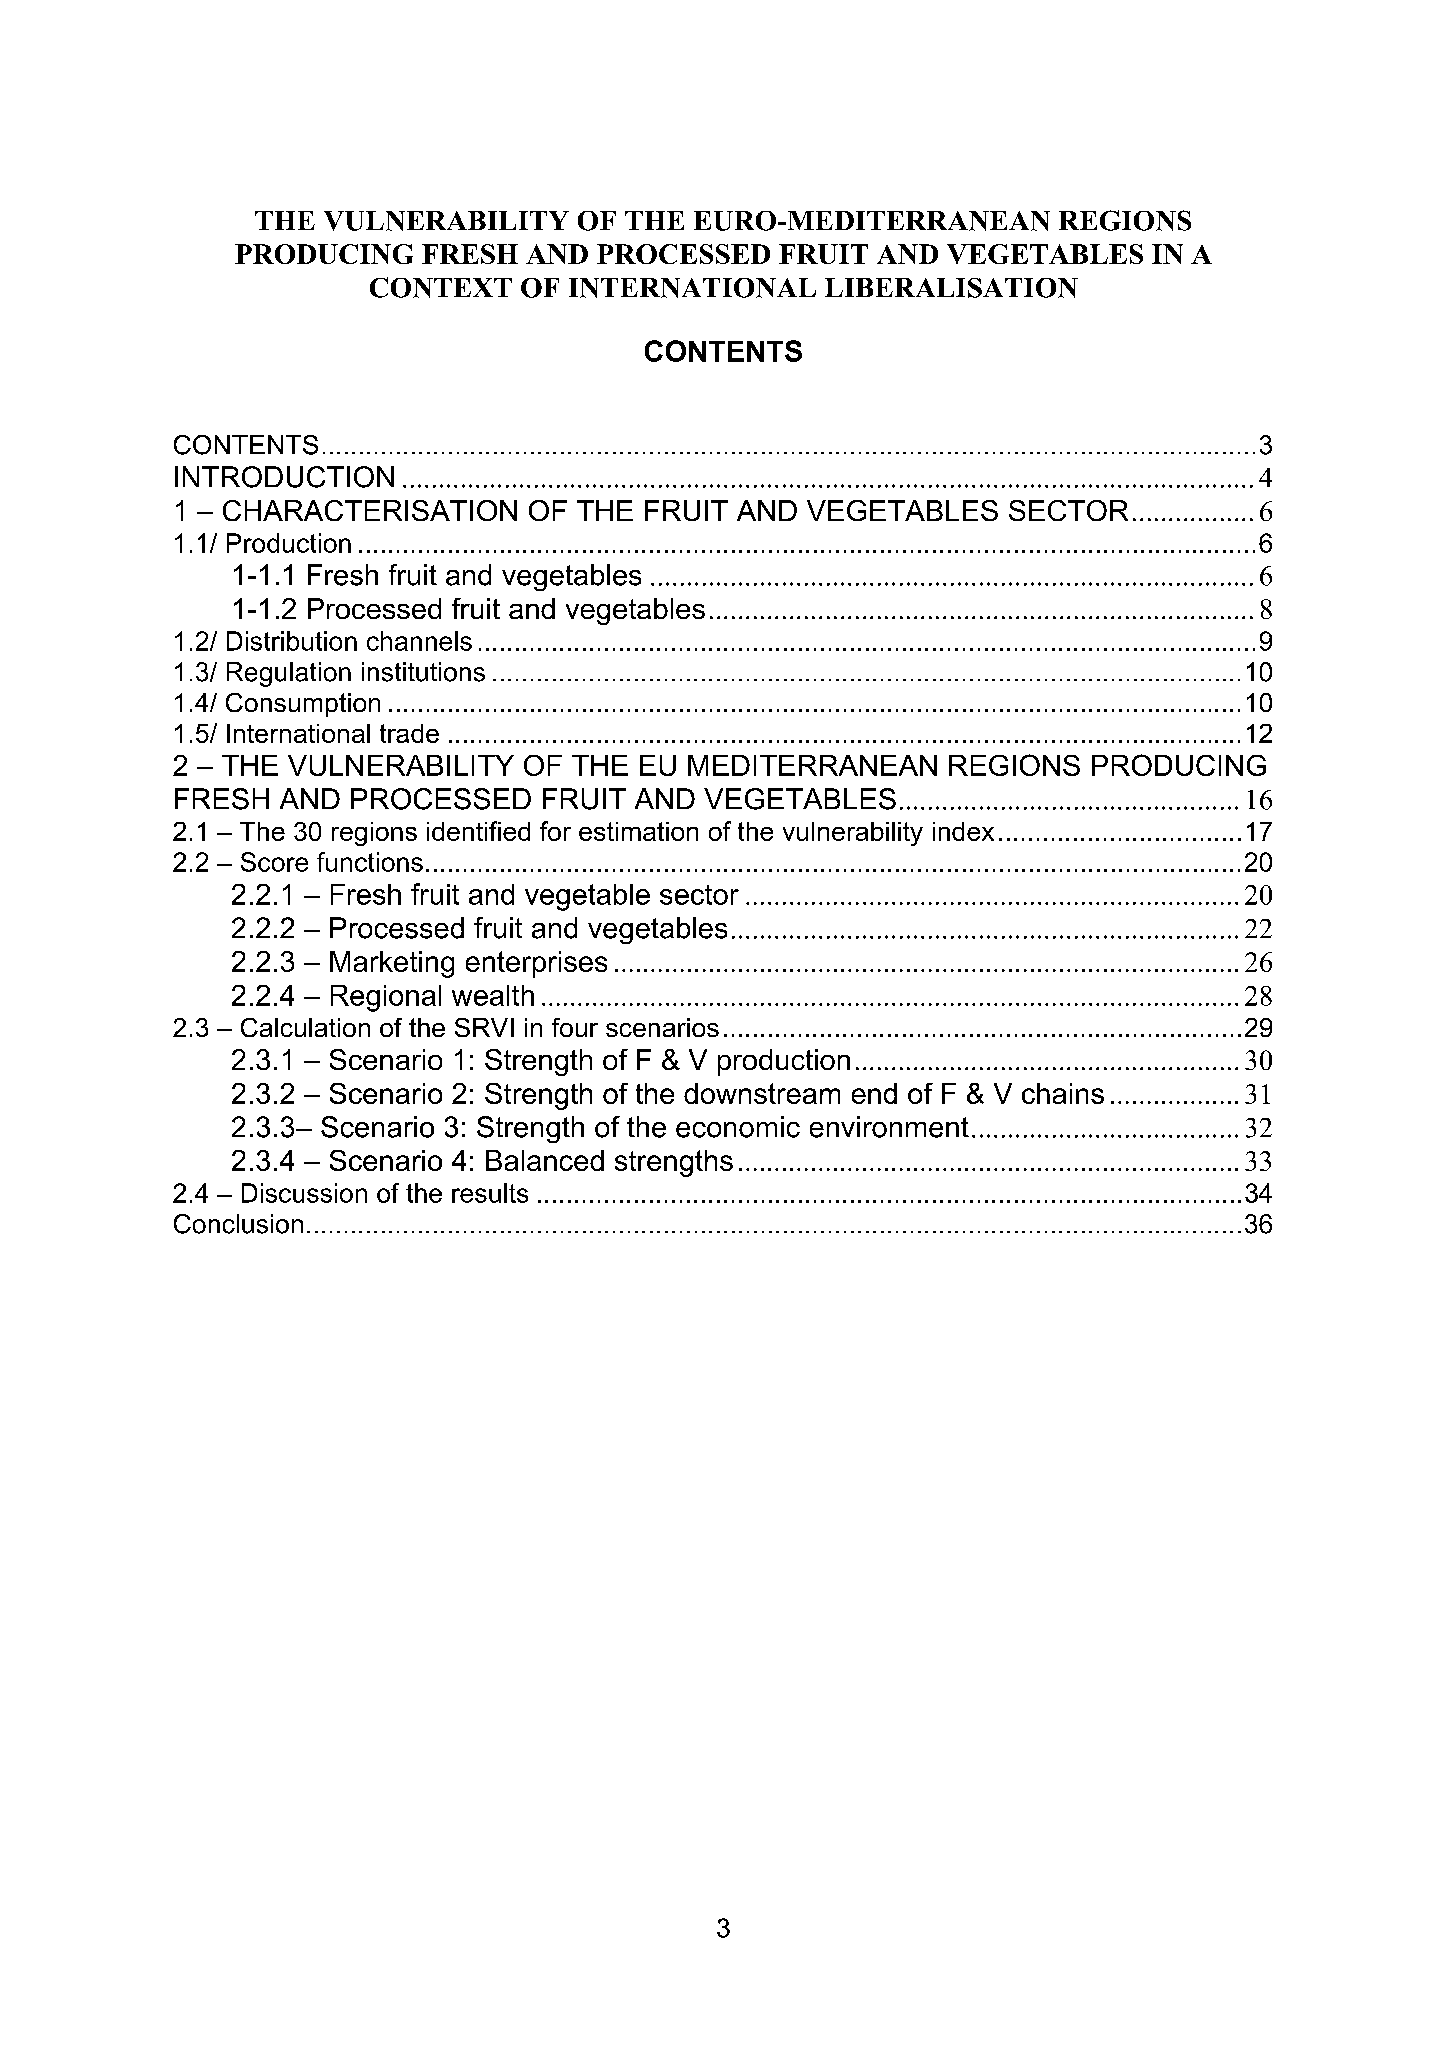 The width and height of the screenshot is (1447, 2047). What do you see at coordinates (441, 287) in the screenshot?
I see `CONTEXT` at bounding box center [441, 287].
